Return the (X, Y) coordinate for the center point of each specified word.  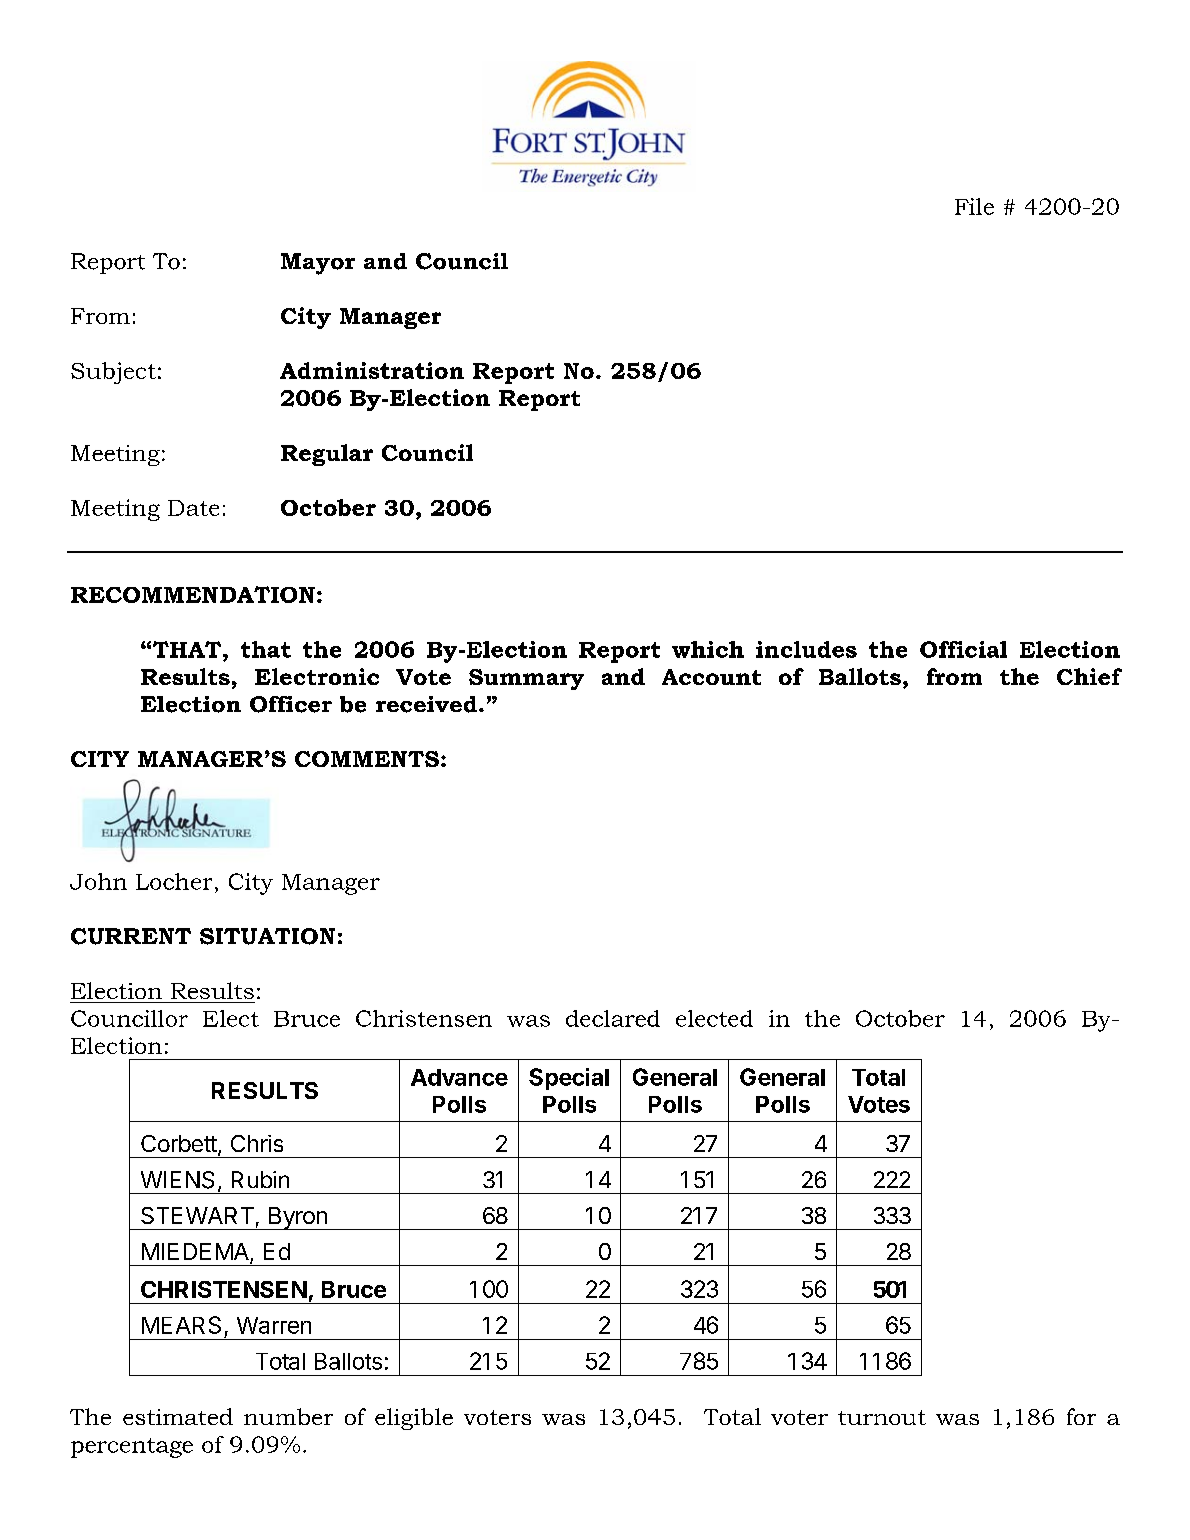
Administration (372, 370)
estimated (178, 1416)
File (974, 206)
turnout (882, 1417)
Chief (1089, 676)
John (98, 881)
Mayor (318, 264)
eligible (414, 1419)
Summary (526, 679)
